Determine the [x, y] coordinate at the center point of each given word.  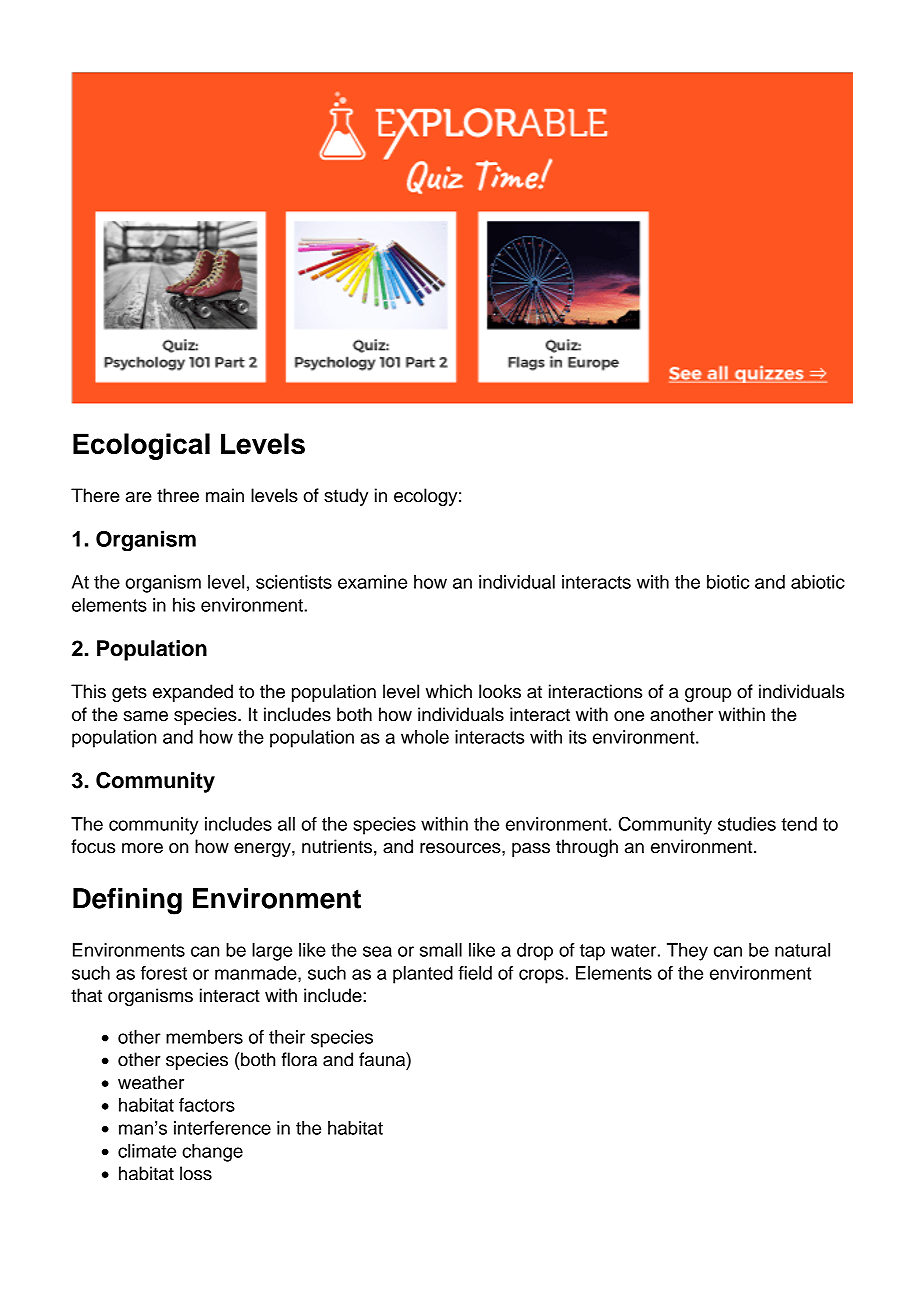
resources [461, 848]
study [346, 497]
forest [164, 973]
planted [423, 975]
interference [222, 1128]
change [212, 1153]
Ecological [141, 446]
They [687, 952]
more [142, 848]
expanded [193, 693]
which [449, 691]
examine [372, 582]
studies [747, 824]
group [708, 695]
